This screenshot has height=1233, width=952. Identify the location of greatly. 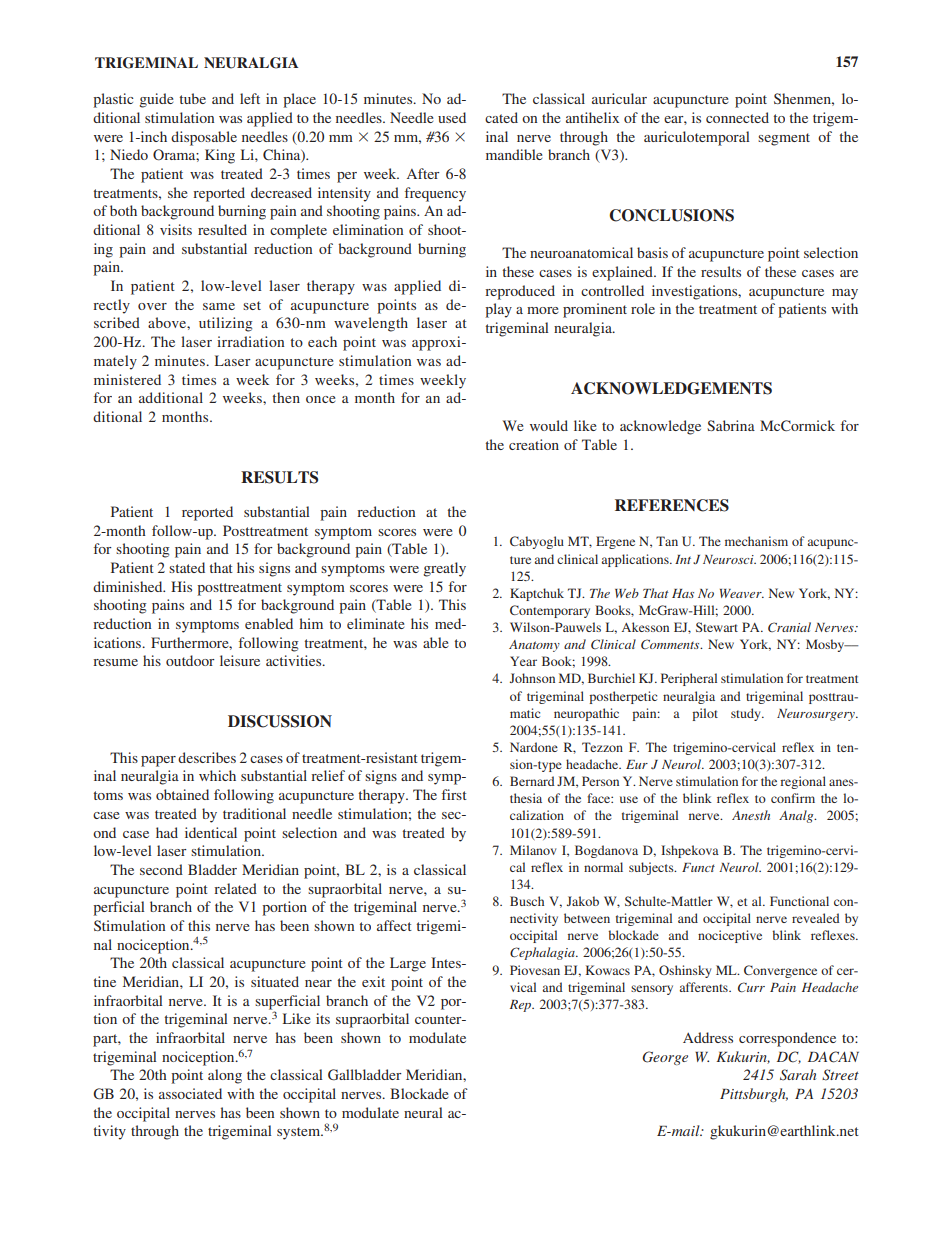
(444, 569).
